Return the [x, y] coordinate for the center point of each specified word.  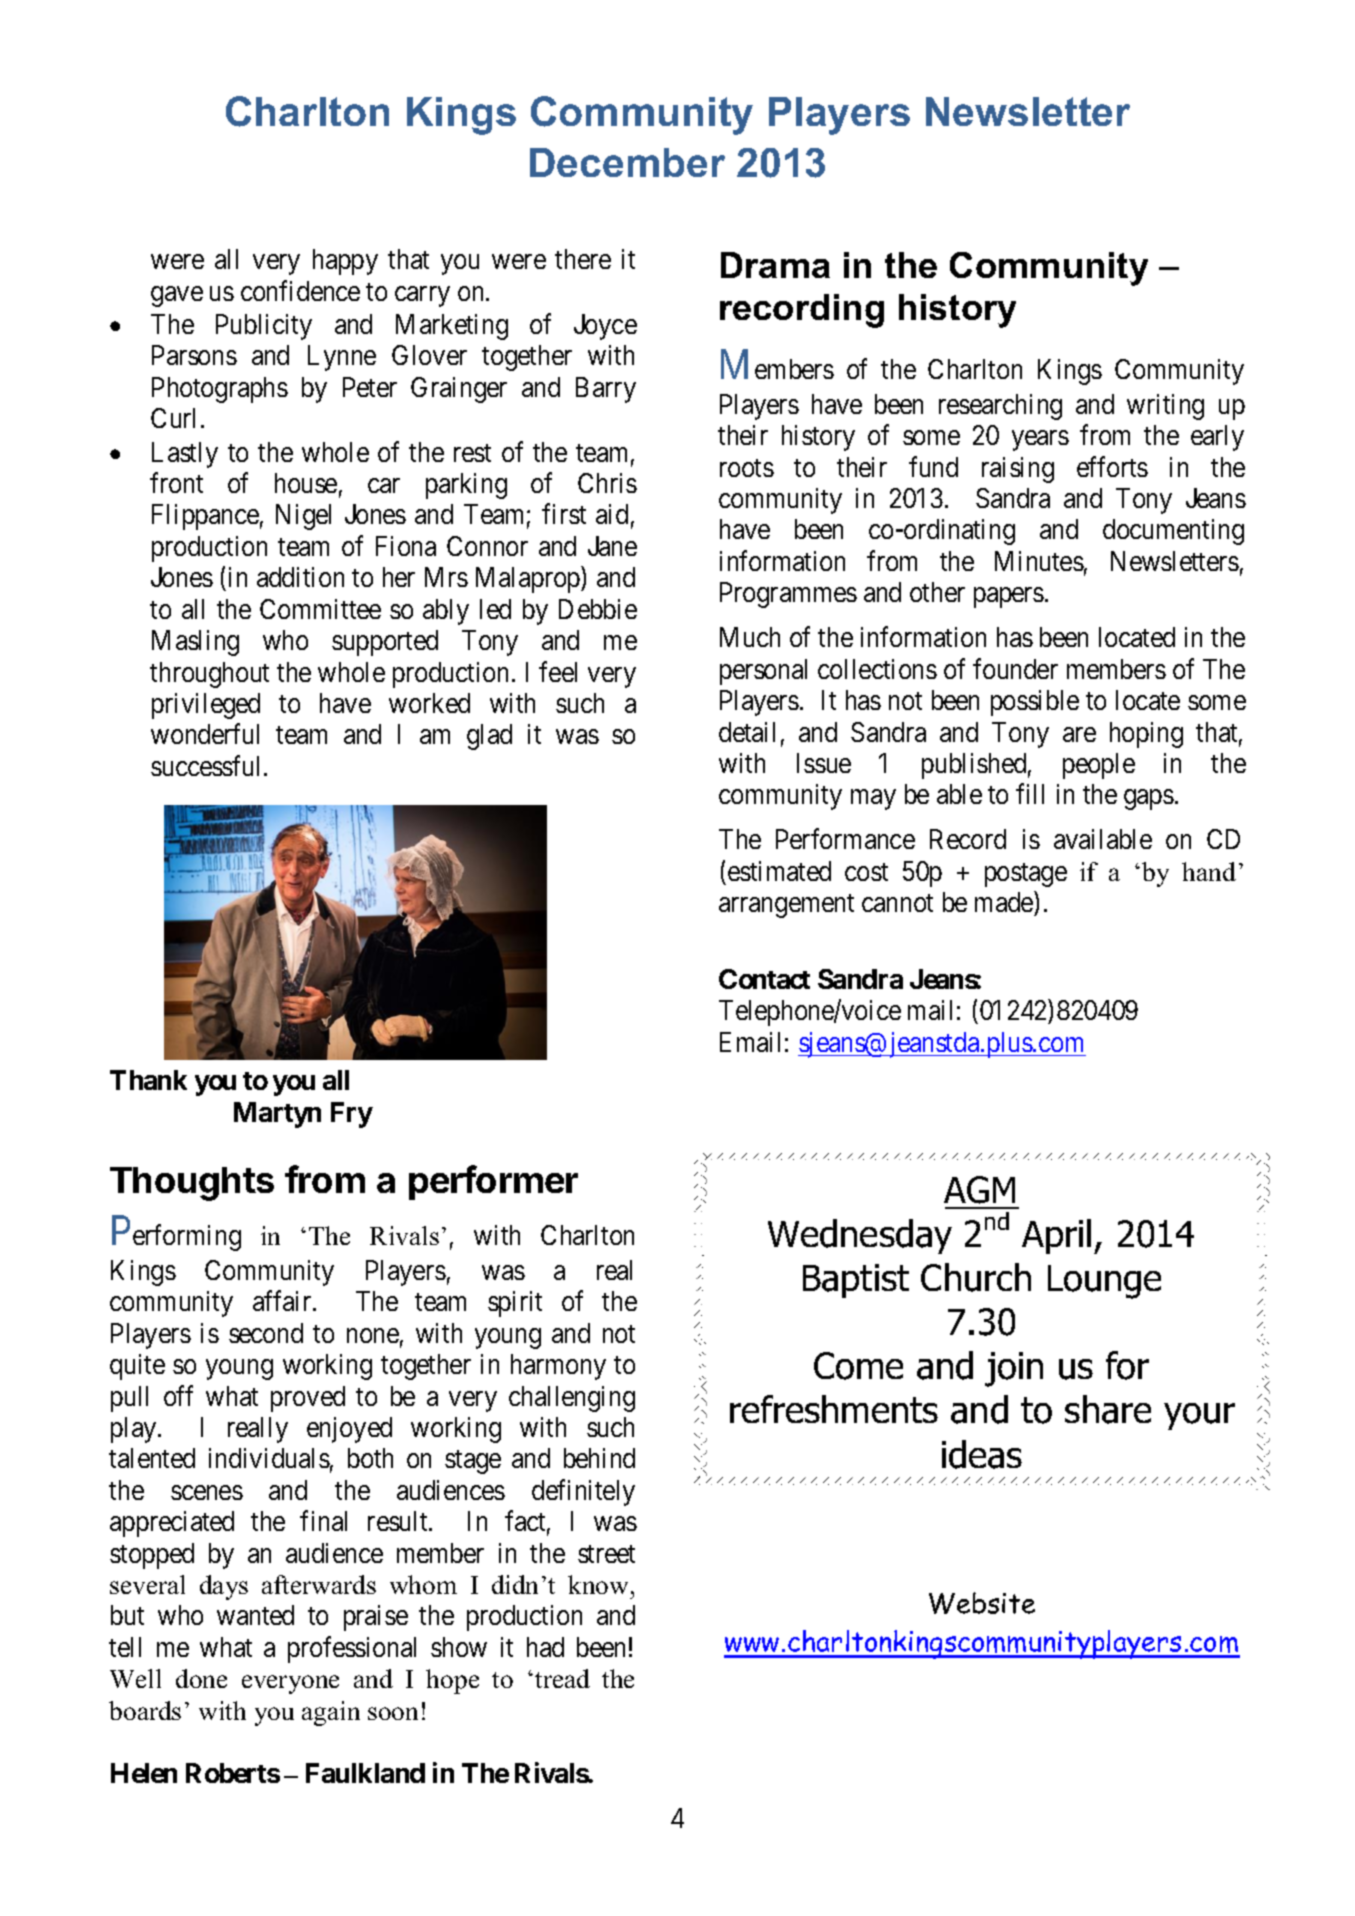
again [331, 1713]
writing [1165, 407]
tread [562, 1678]
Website [982, 1603]
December [627, 162]
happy [345, 262]
